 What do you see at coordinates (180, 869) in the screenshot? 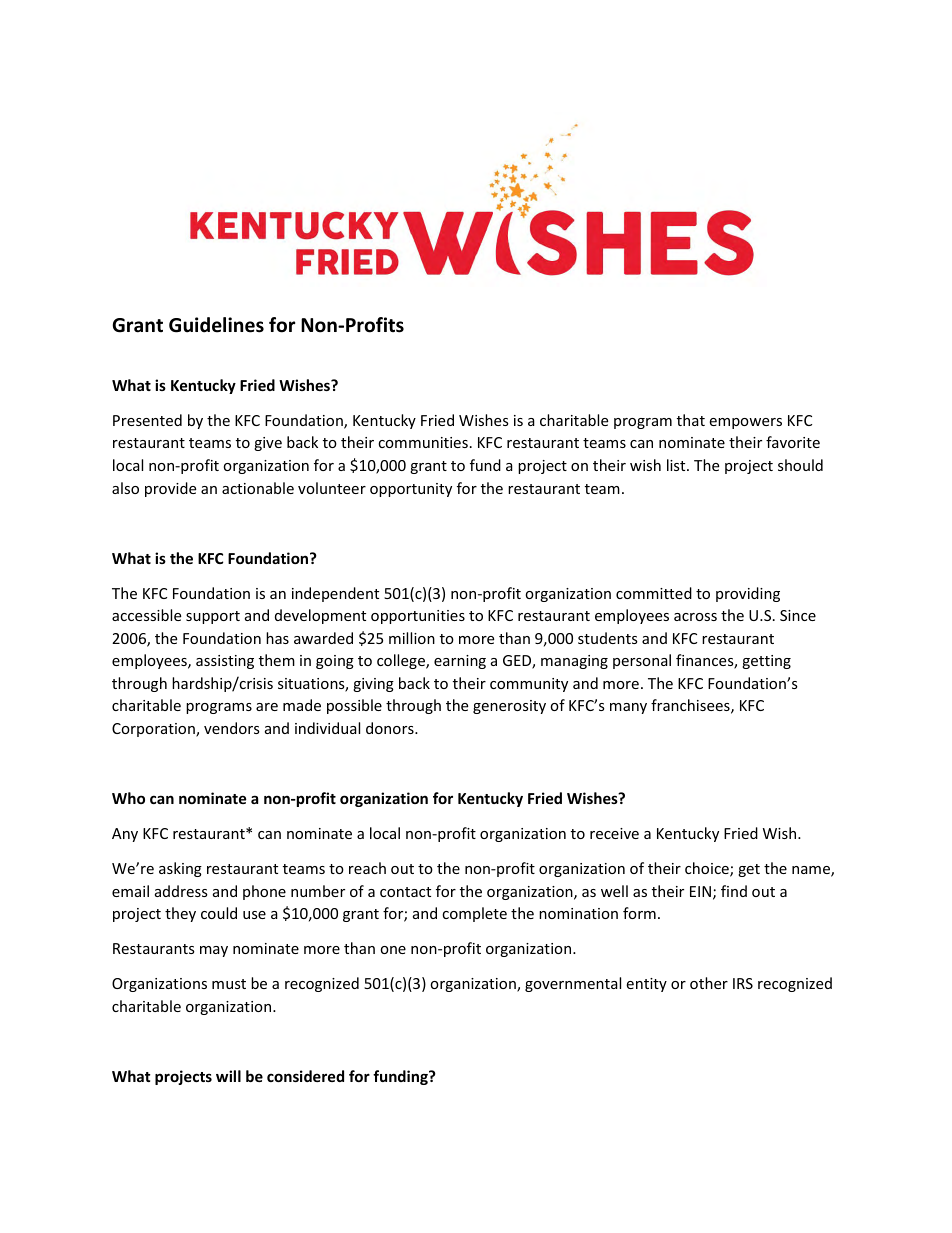
I see `asking` at bounding box center [180, 869].
